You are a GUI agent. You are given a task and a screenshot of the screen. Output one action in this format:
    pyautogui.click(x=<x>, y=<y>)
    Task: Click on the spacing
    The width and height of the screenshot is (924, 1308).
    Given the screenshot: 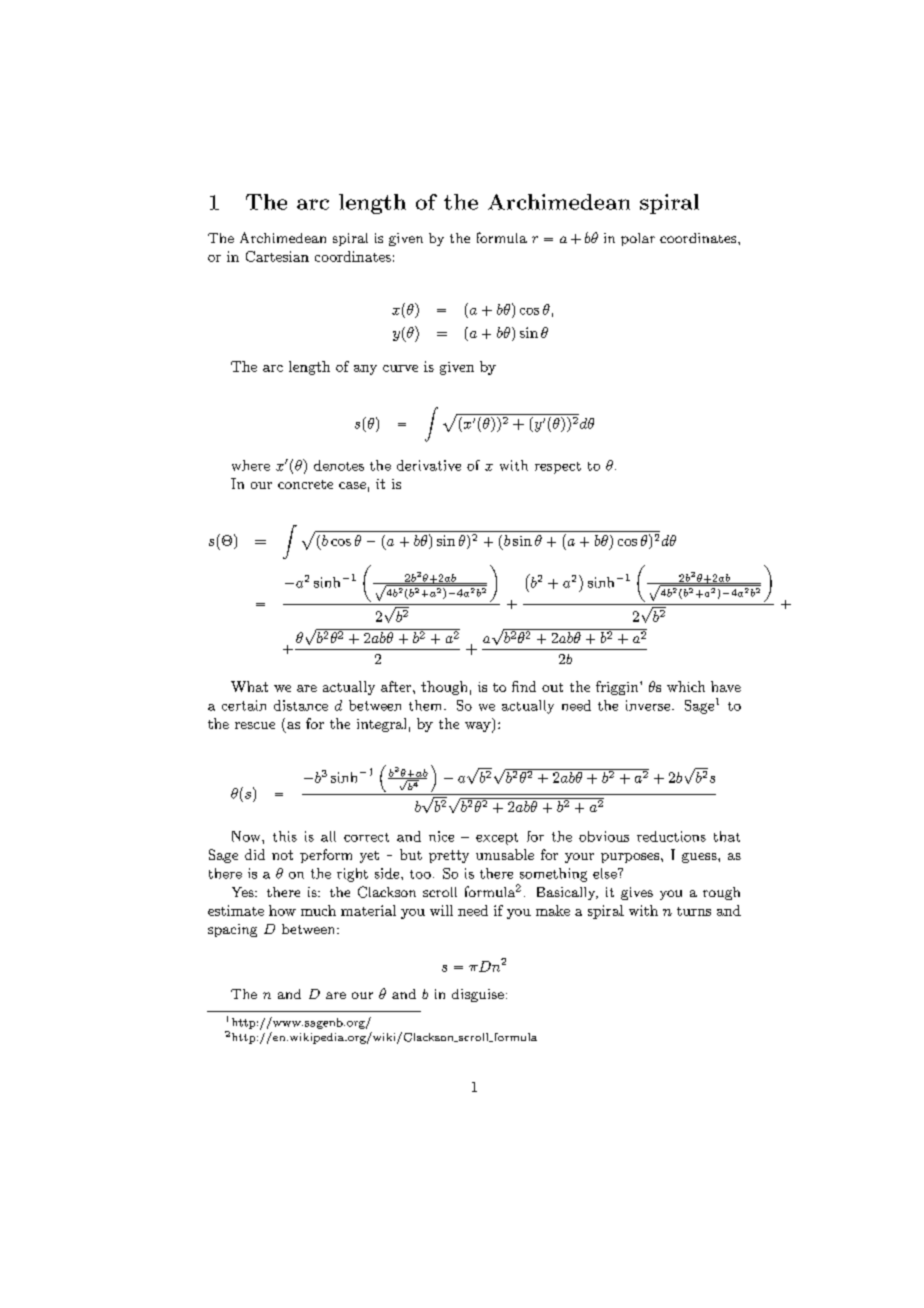 What is the action you would take?
    pyautogui.click(x=232, y=930)
